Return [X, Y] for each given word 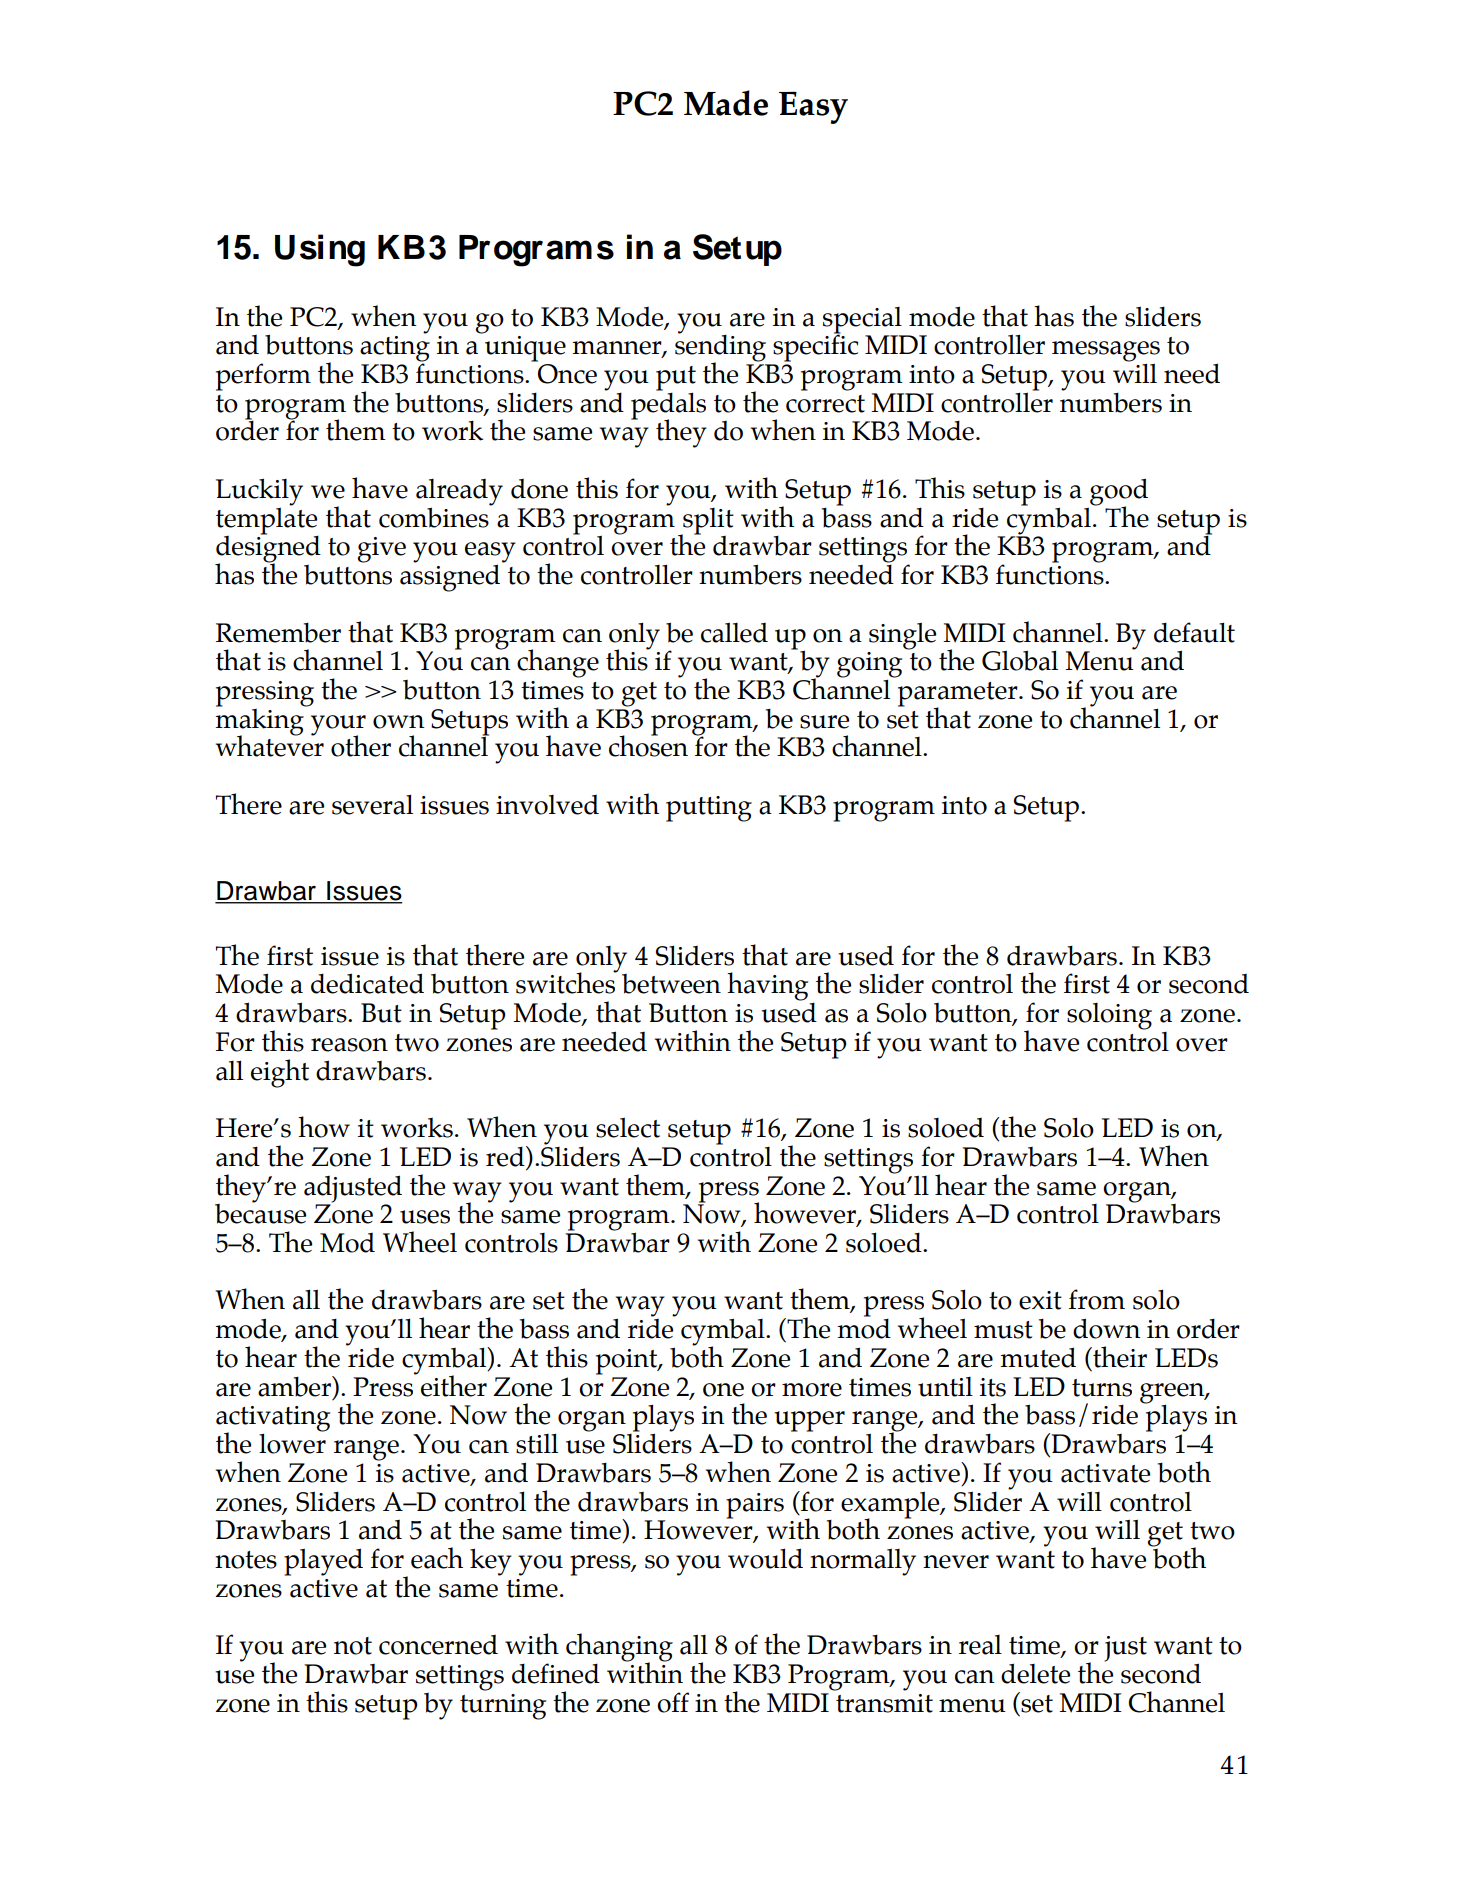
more [812, 1390]
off [673, 1702]
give [381, 550]
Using [320, 250]
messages [1106, 352]
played [323, 1562]
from [1097, 1299]
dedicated [367, 983]
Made [726, 103]
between [671, 984]
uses [425, 1217]
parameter [959, 695]
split [707, 522]
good [1118, 493]
